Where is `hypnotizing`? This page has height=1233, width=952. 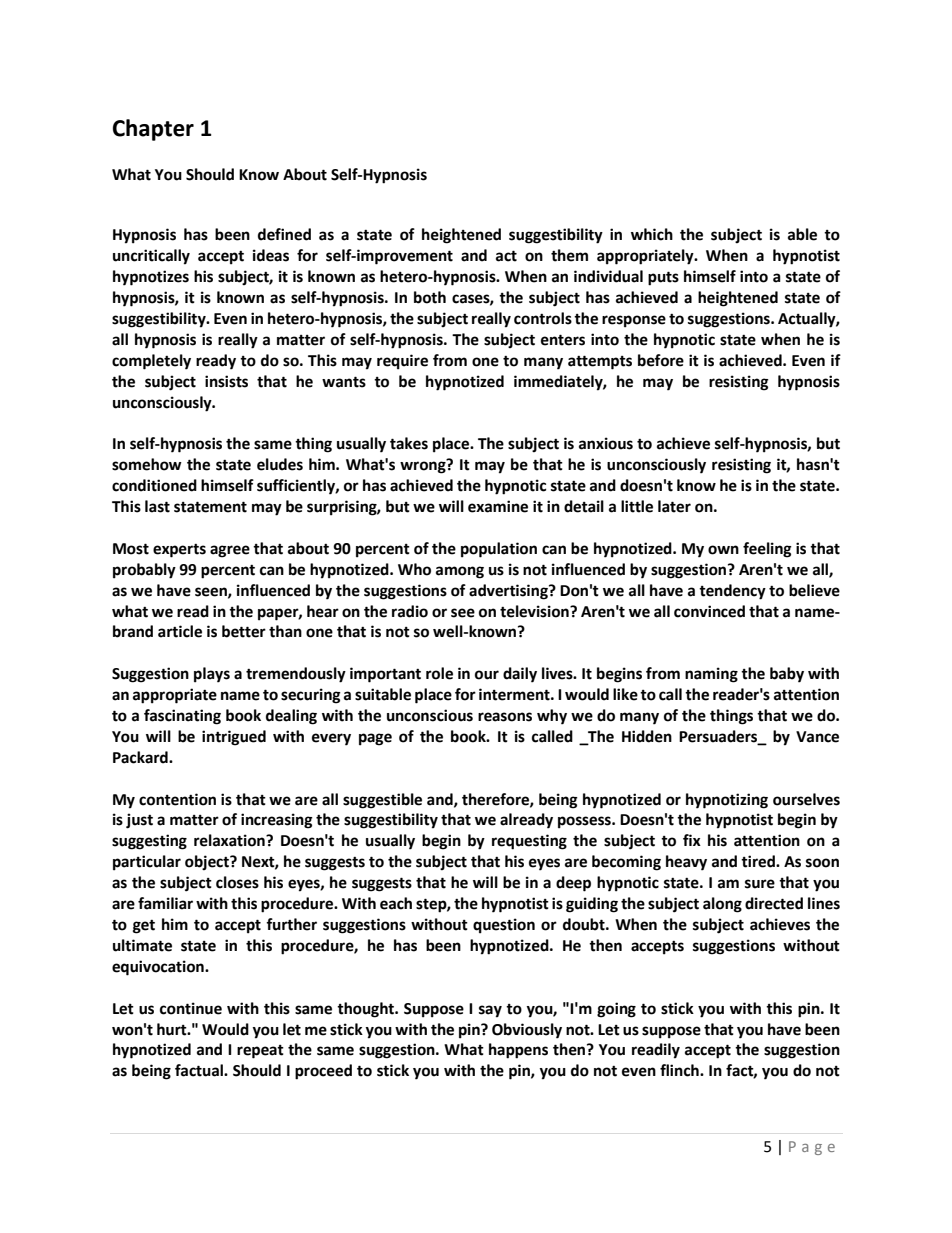
hypnotizing is located at coordinates (727, 801).
